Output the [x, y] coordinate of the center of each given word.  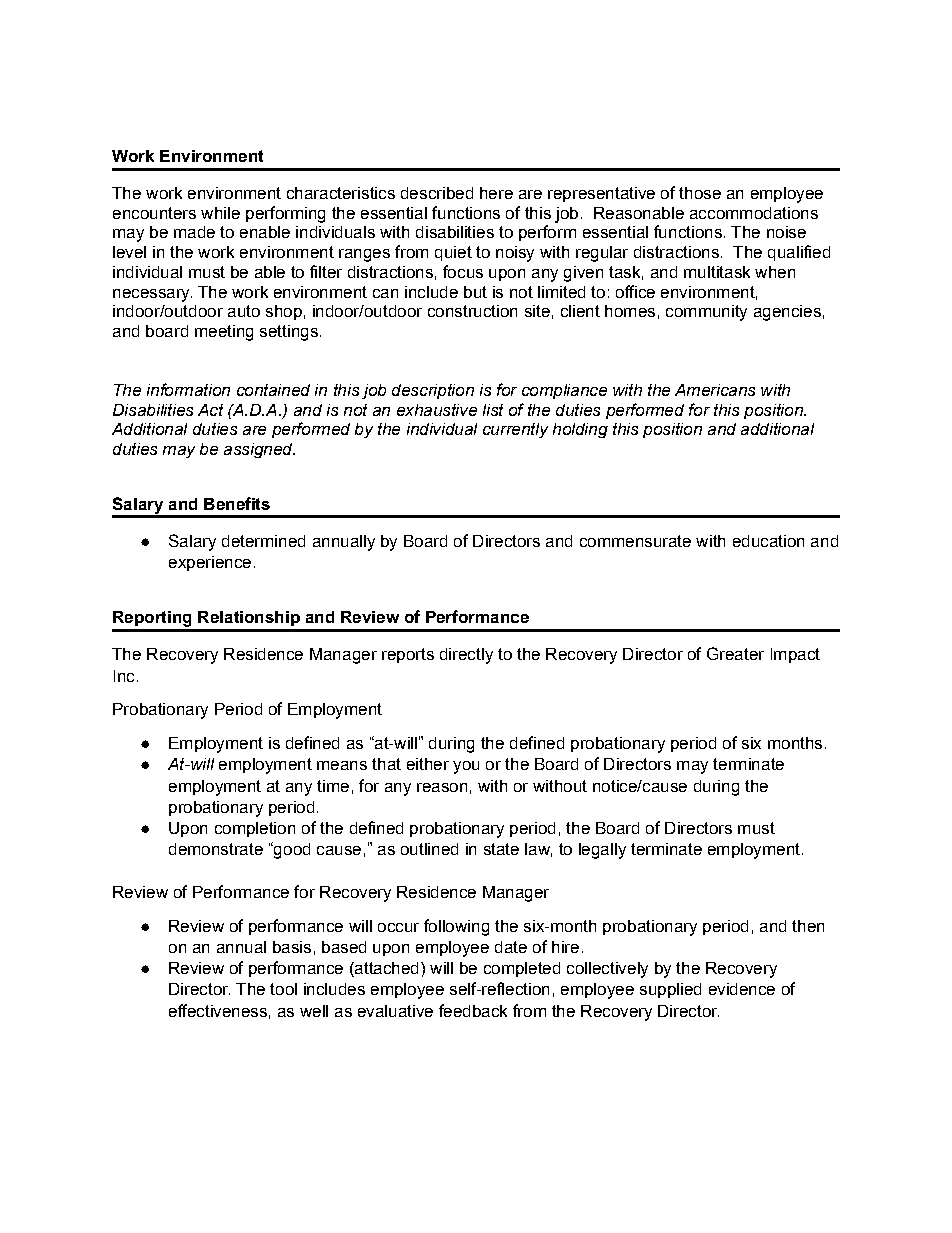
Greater [735, 653]
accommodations [754, 213]
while [220, 213]
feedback [473, 1010]
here [496, 193]
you [466, 767]
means [342, 765]
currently [515, 430]
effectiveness [218, 1010]
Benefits [237, 503]
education [768, 541]
